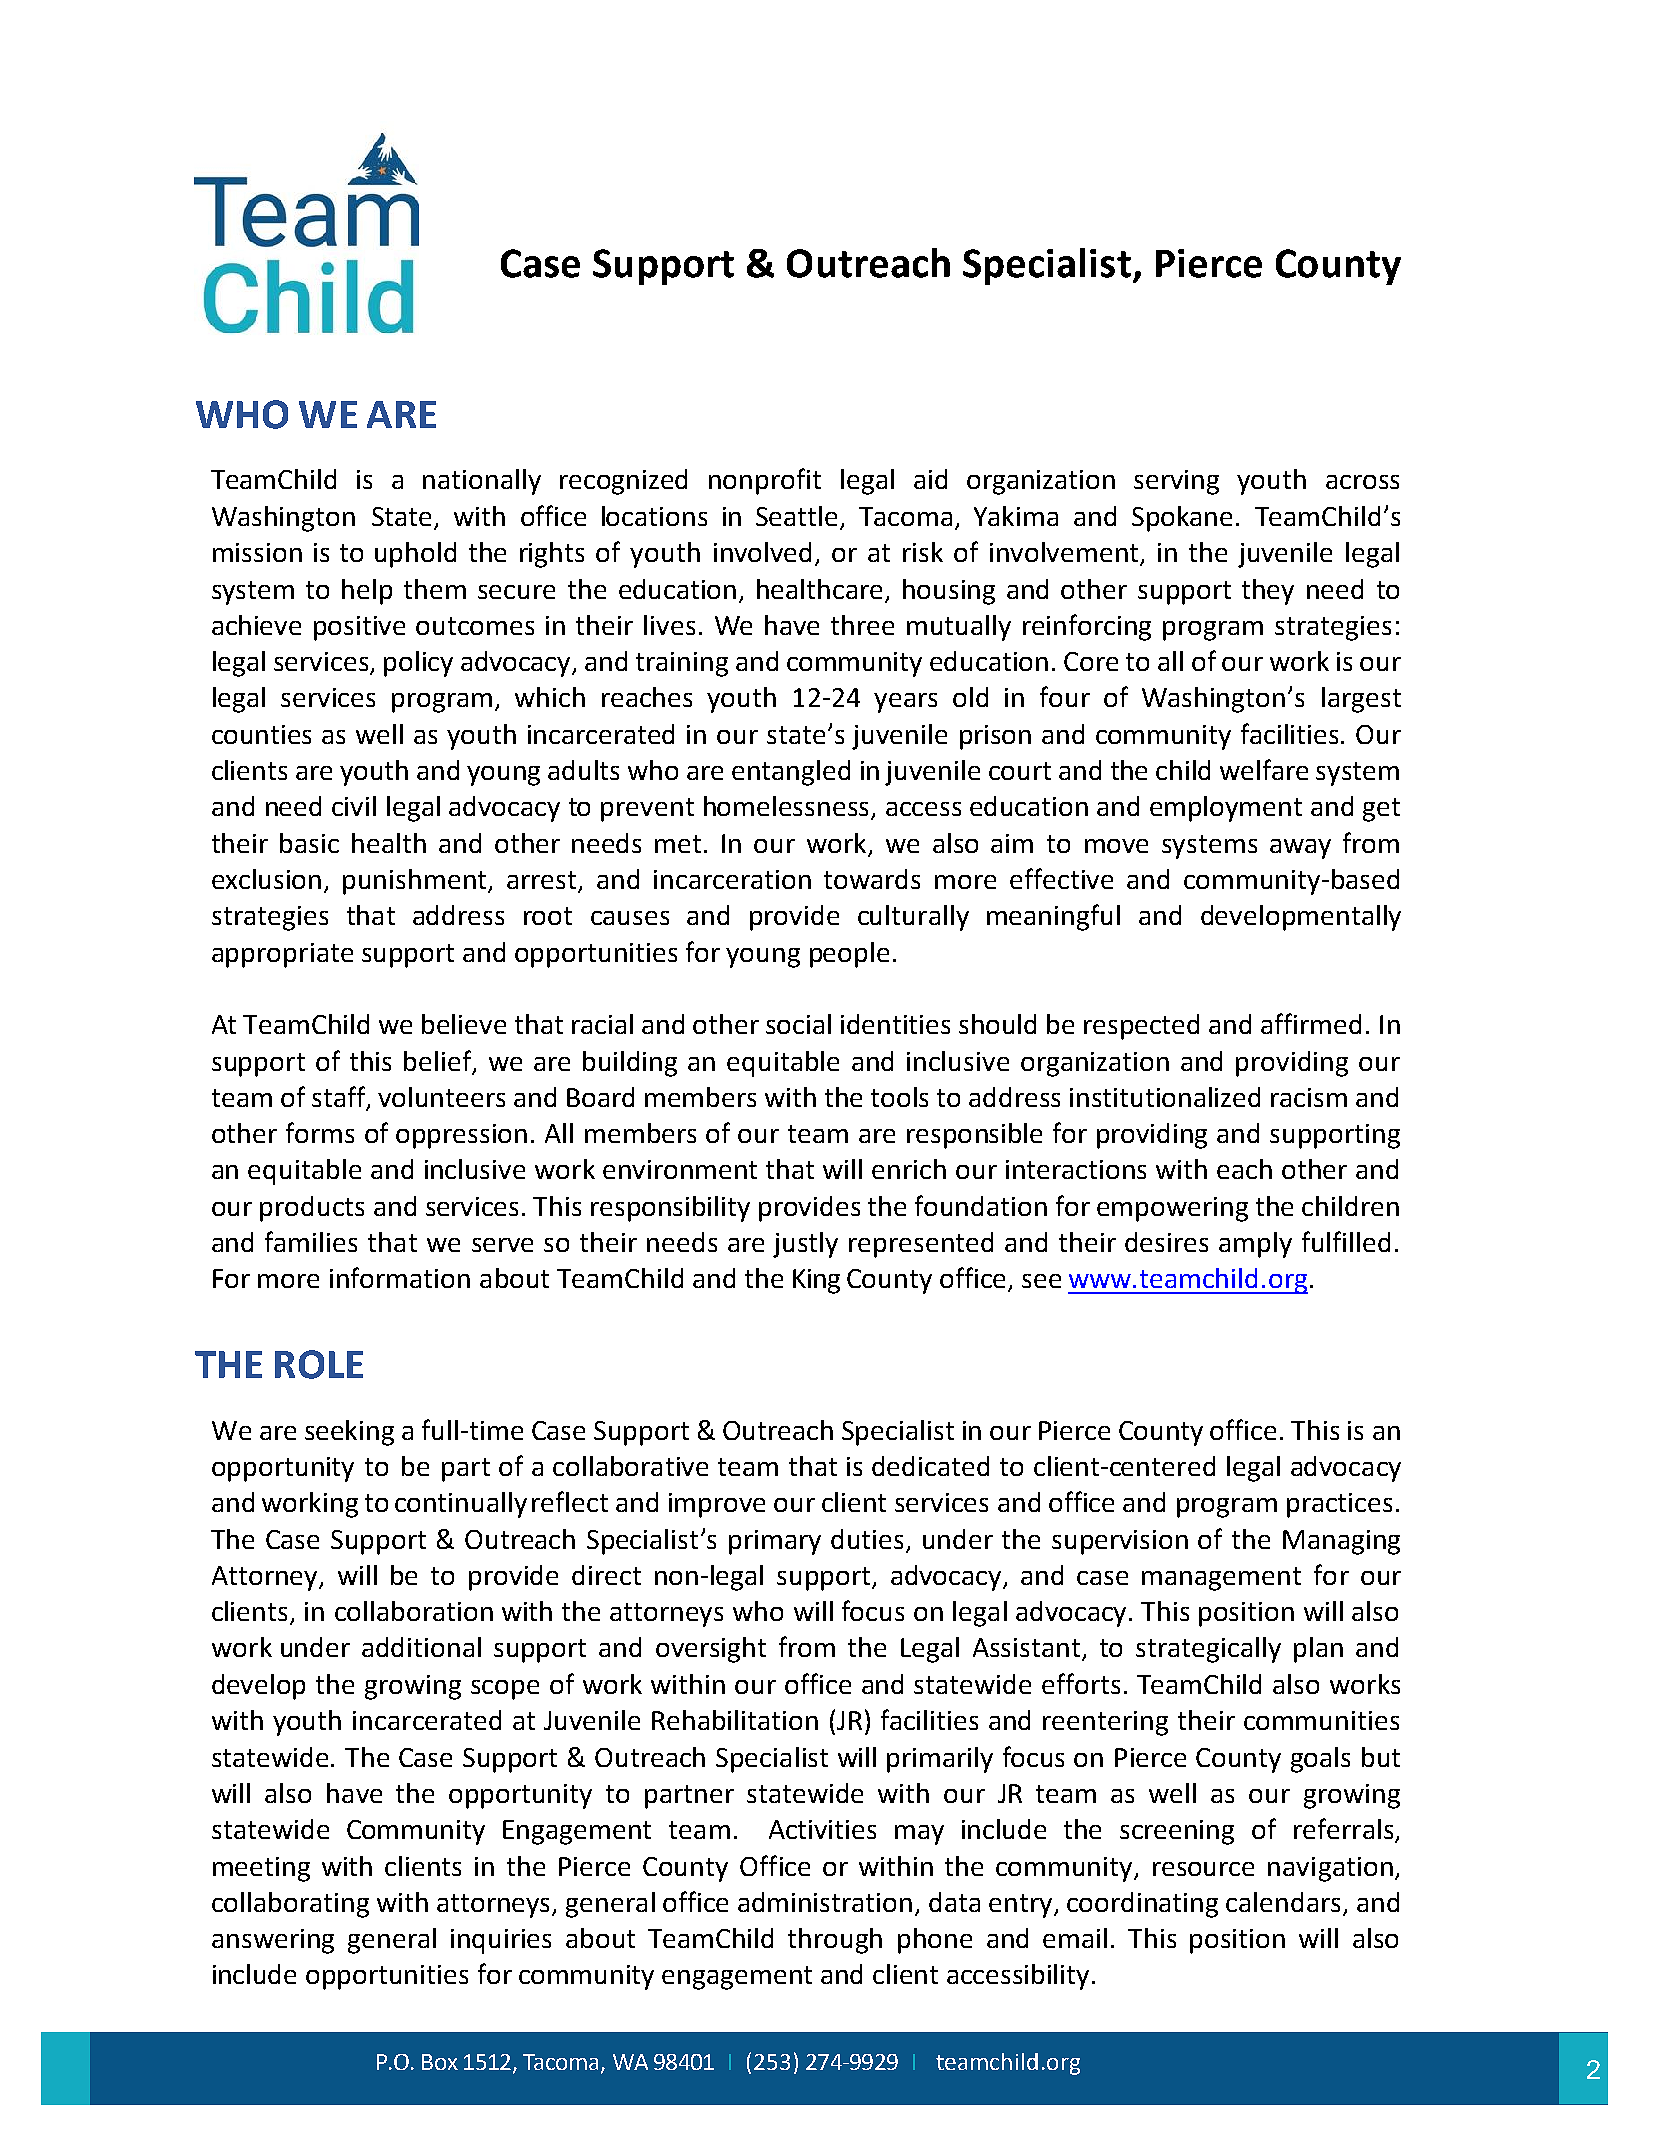  I want to click on oversight, so click(711, 1650).
